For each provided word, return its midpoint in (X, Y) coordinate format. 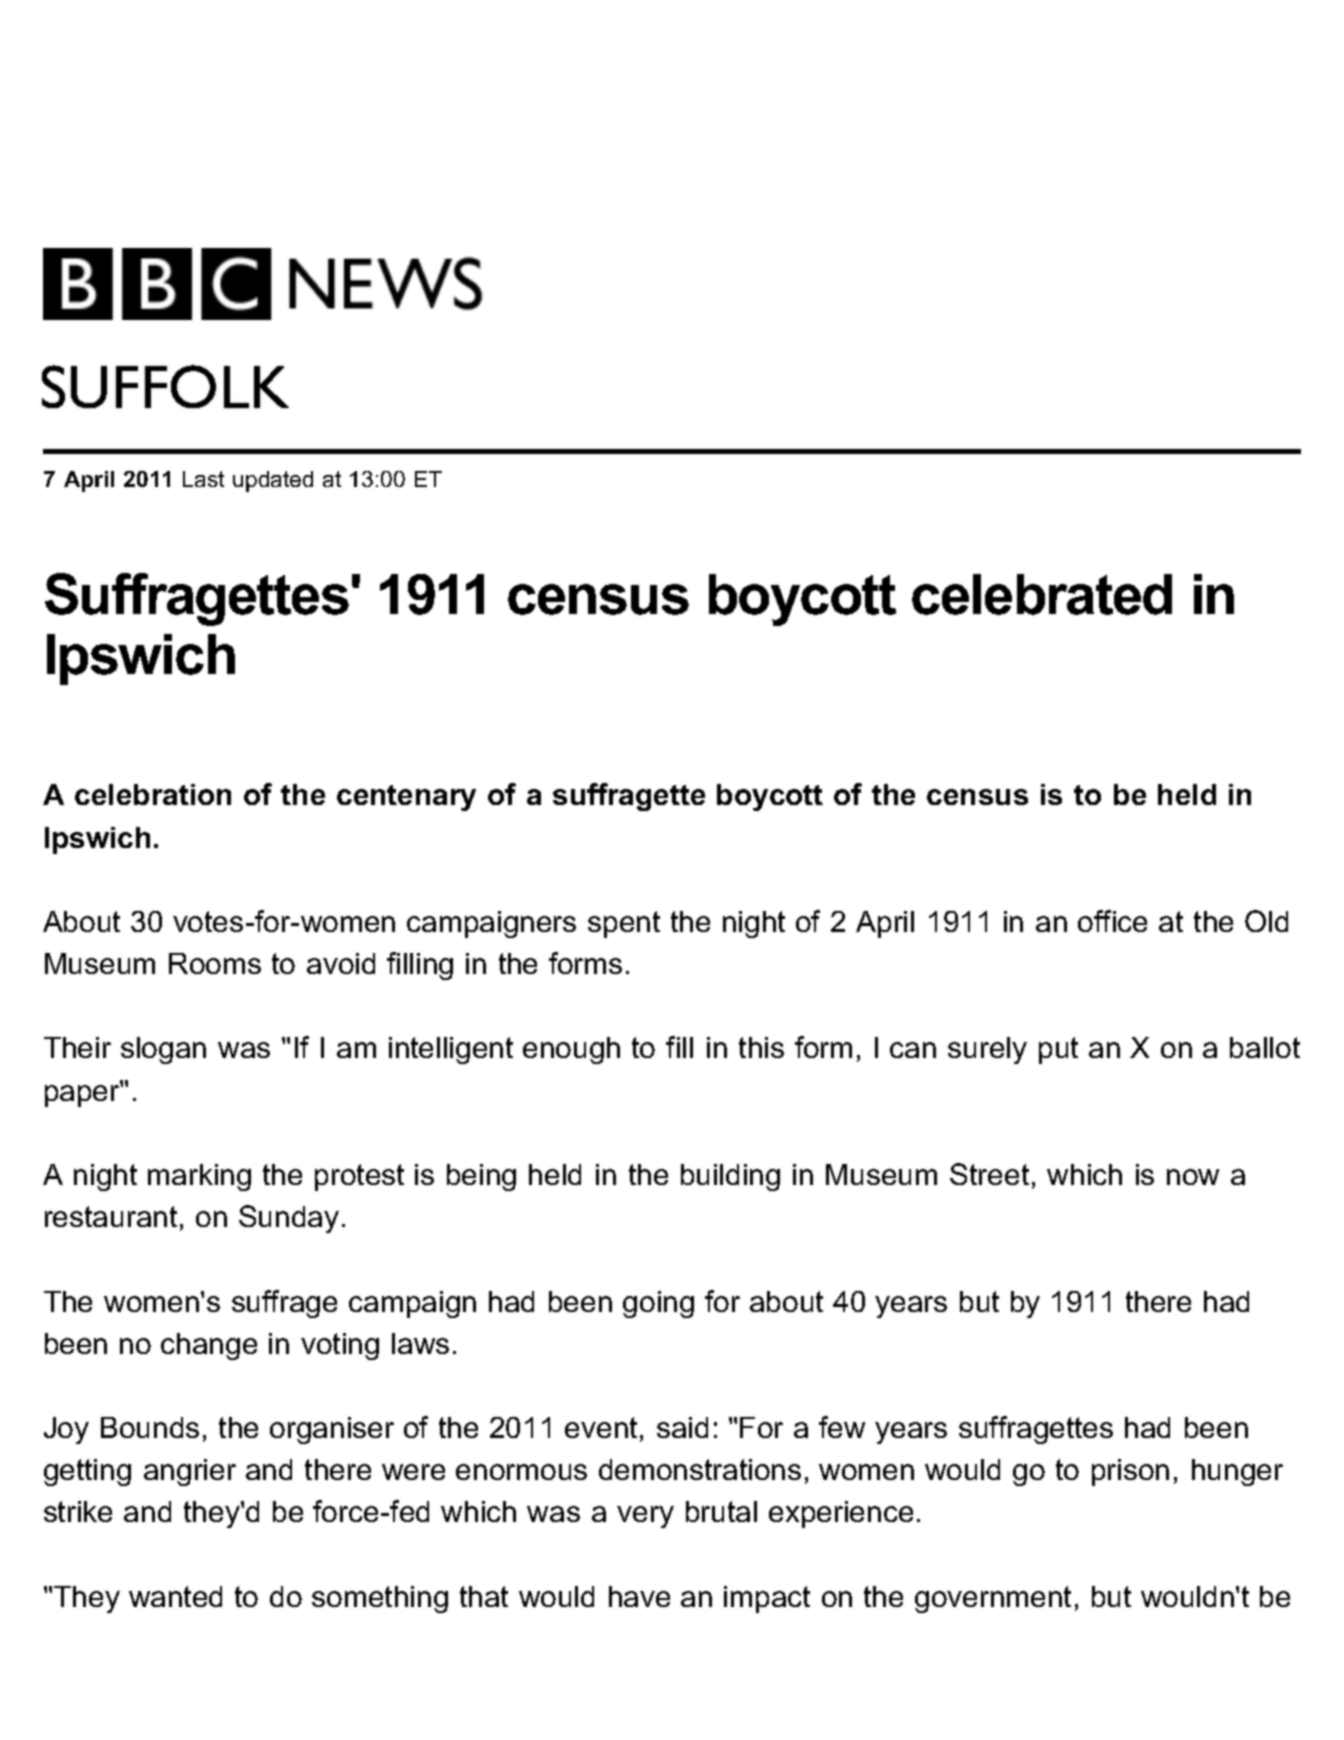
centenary (406, 798)
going (658, 1304)
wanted (175, 1596)
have (639, 1596)
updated (273, 481)
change (209, 1346)
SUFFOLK (165, 386)
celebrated (1042, 594)
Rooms (215, 963)
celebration (153, 794)
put (1058, 1050)
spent (624, 924)
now (1193, 1177)
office (1112, 921)
